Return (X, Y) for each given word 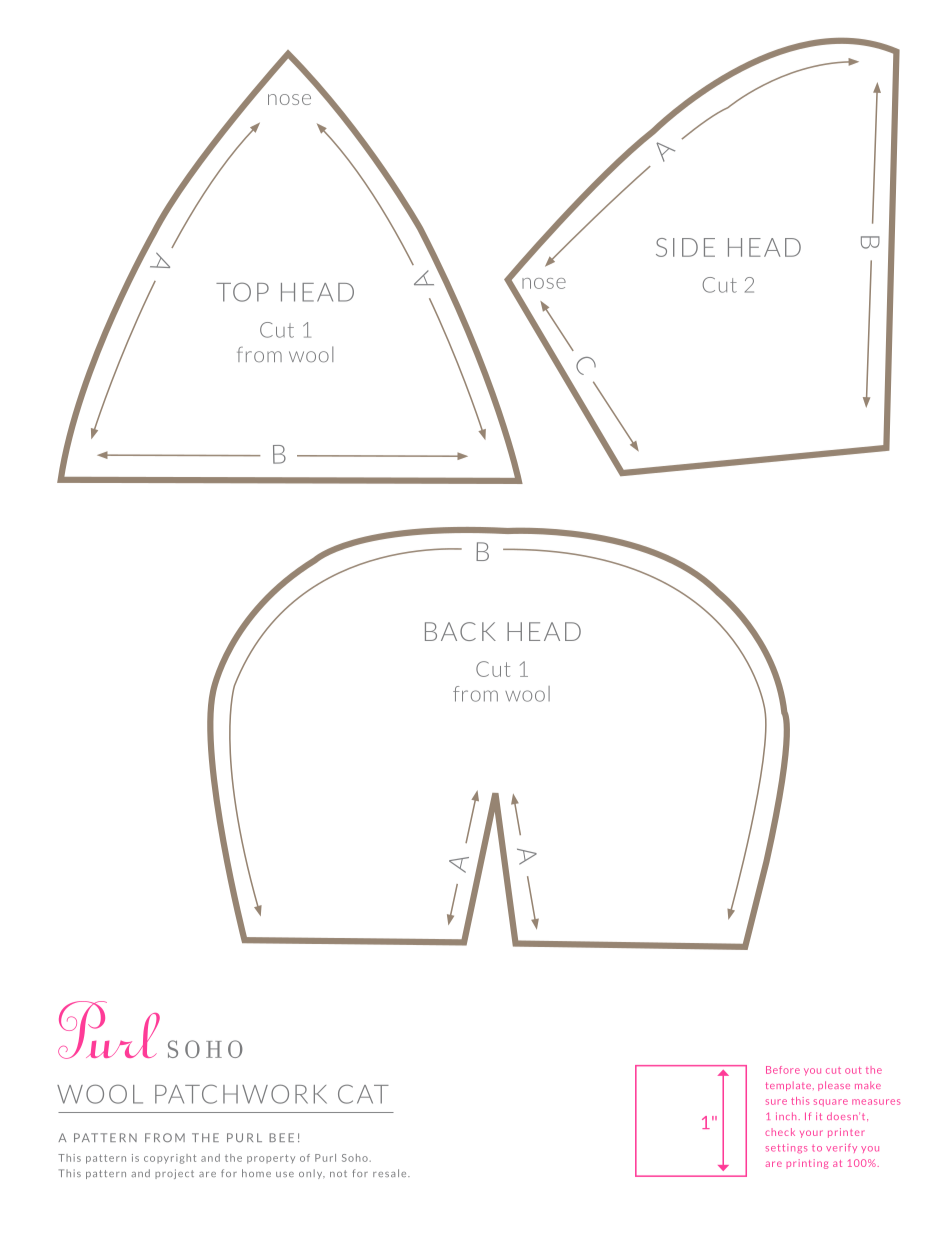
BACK (460, 631)
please (834, 1086)
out (853, 1070)
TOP (242, 292)
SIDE (685, 247)
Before (783, 1070)
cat (363, 1094)
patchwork (241, 1094)
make (868, 1085)
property (271, 1159)
